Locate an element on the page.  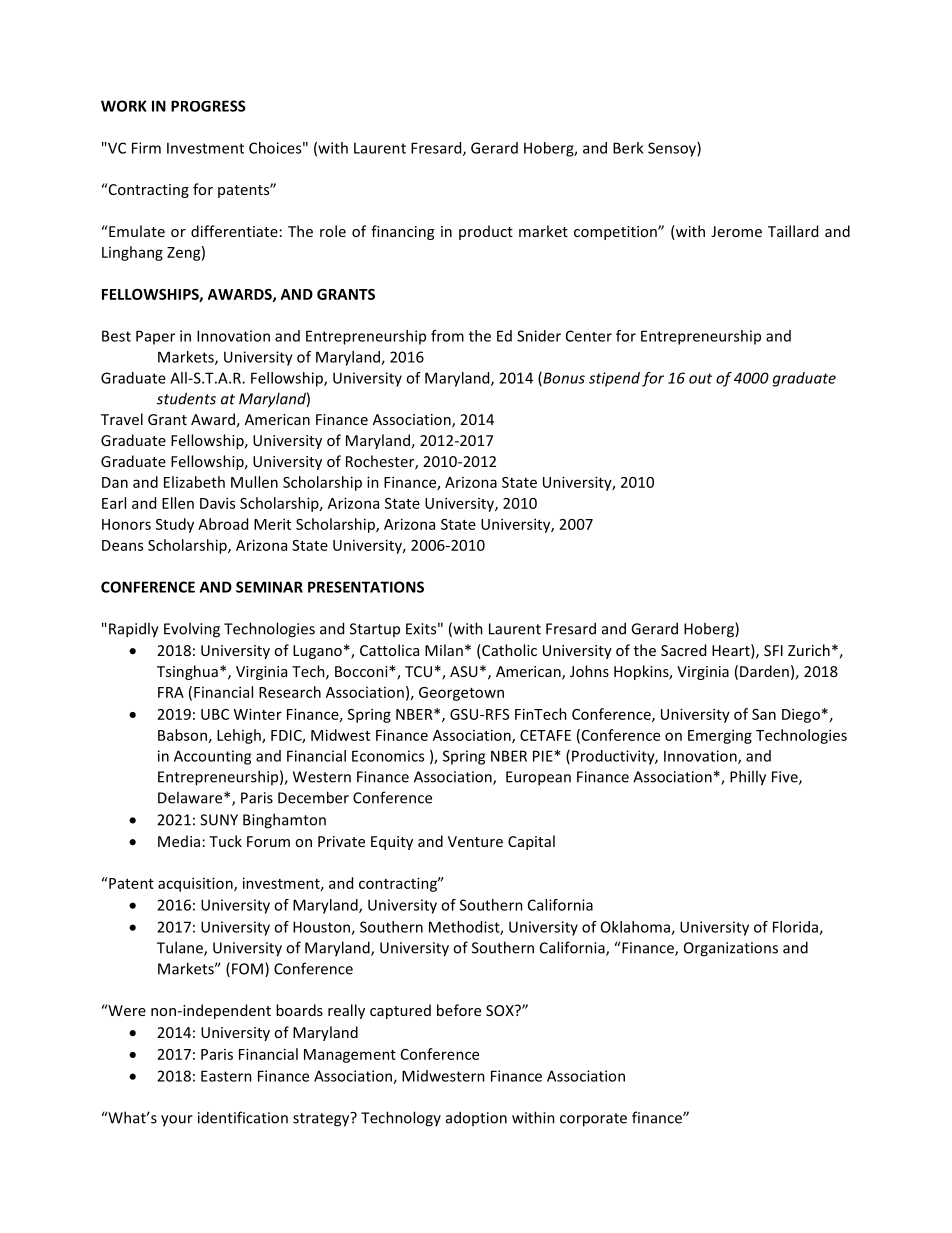
Economics is located at coordinates (388, 756).
